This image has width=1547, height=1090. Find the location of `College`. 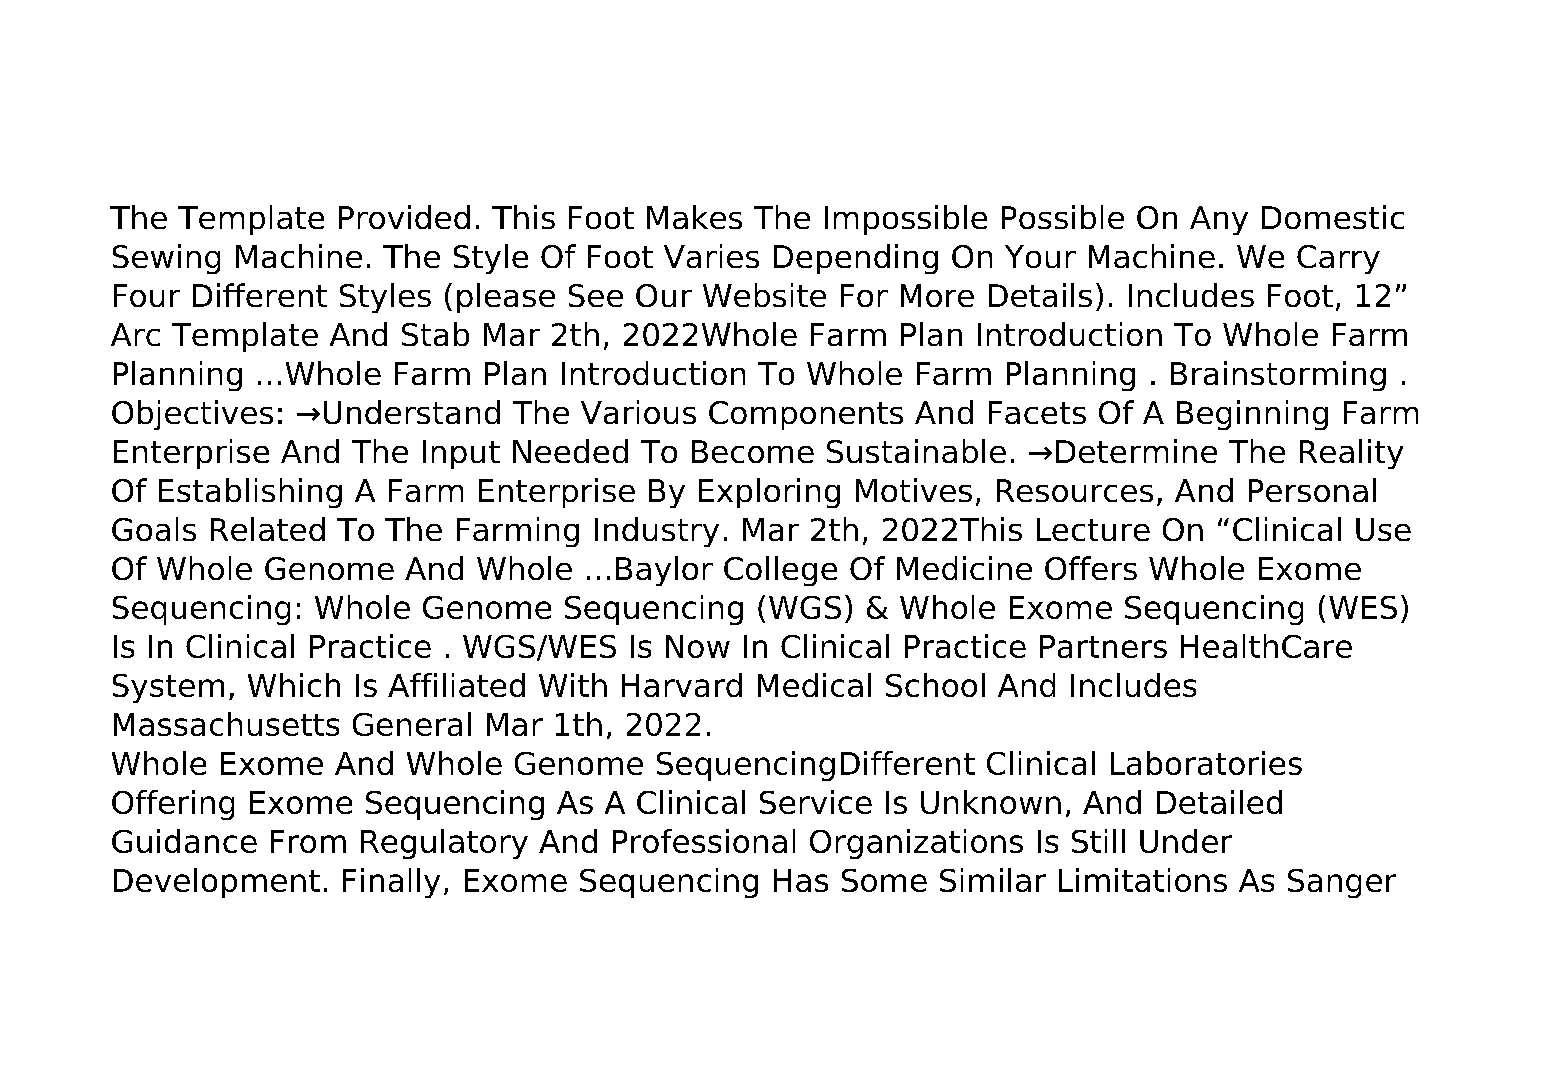

College is located at coordinates (780, 571).
